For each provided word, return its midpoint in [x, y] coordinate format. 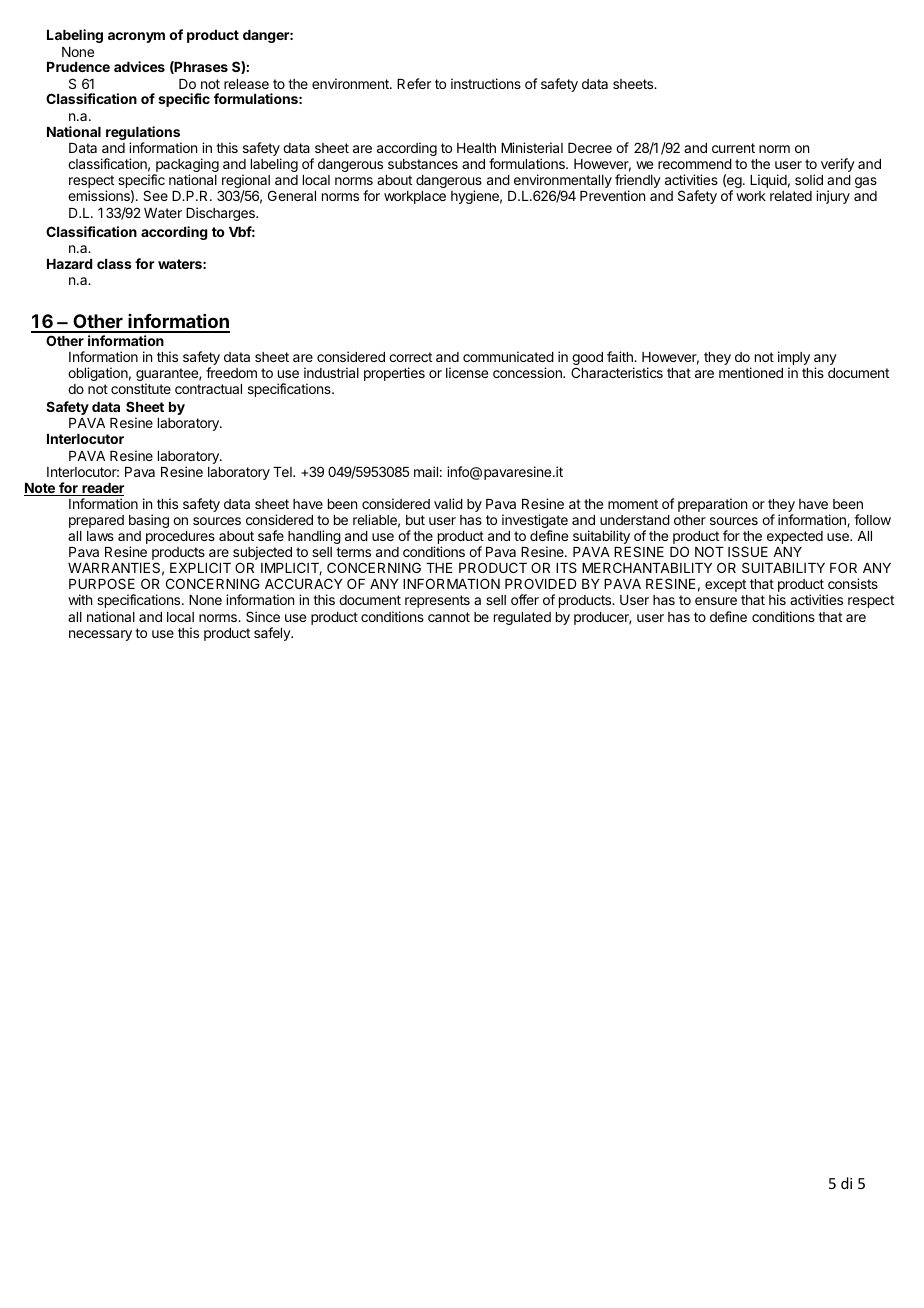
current [733, 148]
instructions [486, 83]
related [791, 196]
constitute [141, 388]
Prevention [612, 195]
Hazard [69, 264]
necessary [100, 635]
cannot [449, 617]
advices [139, 66]
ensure [716, 601]
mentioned [751, 372]
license [467, 372]
